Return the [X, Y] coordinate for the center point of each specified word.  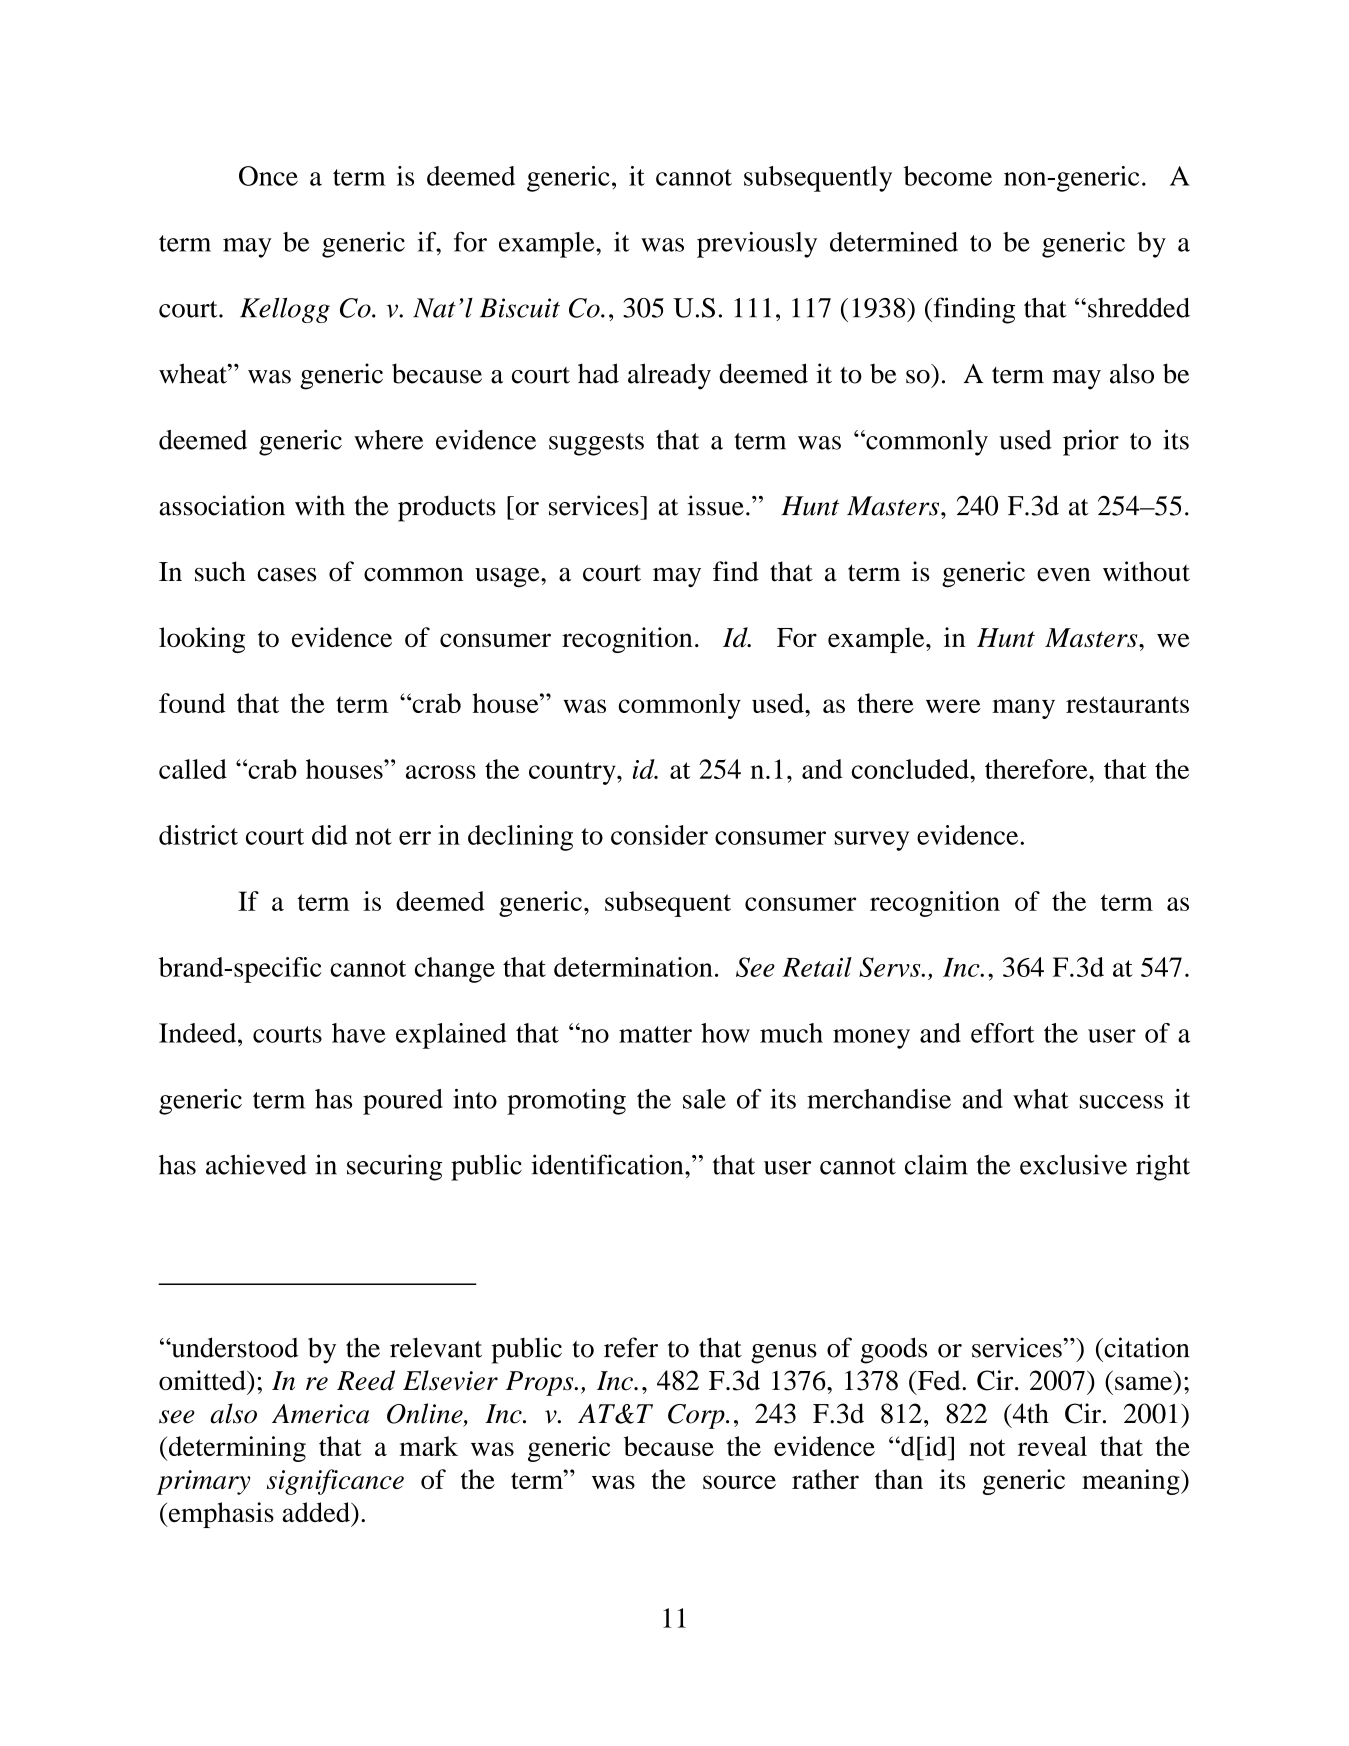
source [739, 1482]
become [948, 176]
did [330, 835]
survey [872, 841]
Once [268, 176]
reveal [1052, 1446]
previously [757, 245]
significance [335, 1482]
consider [659, 835]
